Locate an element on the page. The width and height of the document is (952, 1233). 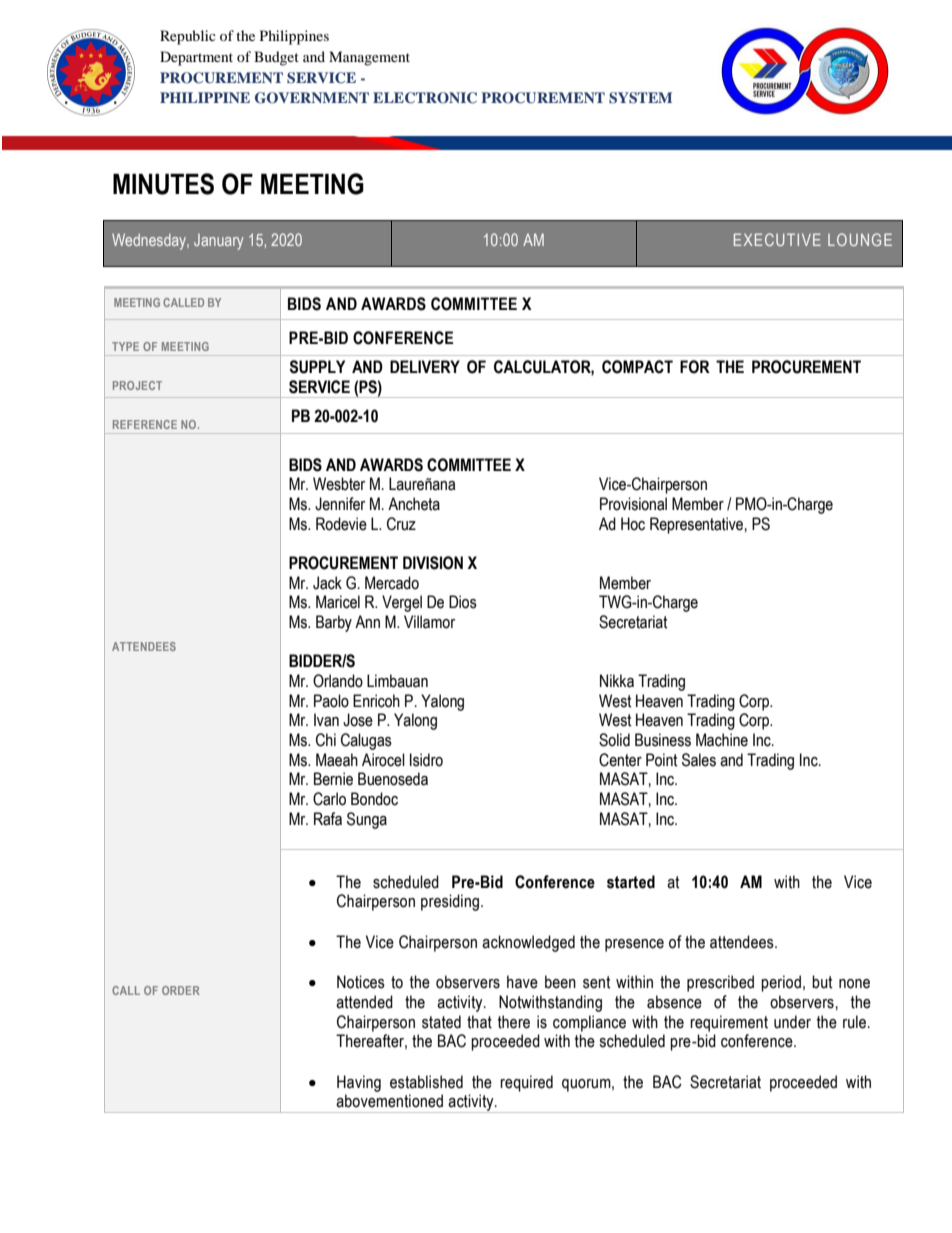
Sales is located at coordinates (699, 760).
